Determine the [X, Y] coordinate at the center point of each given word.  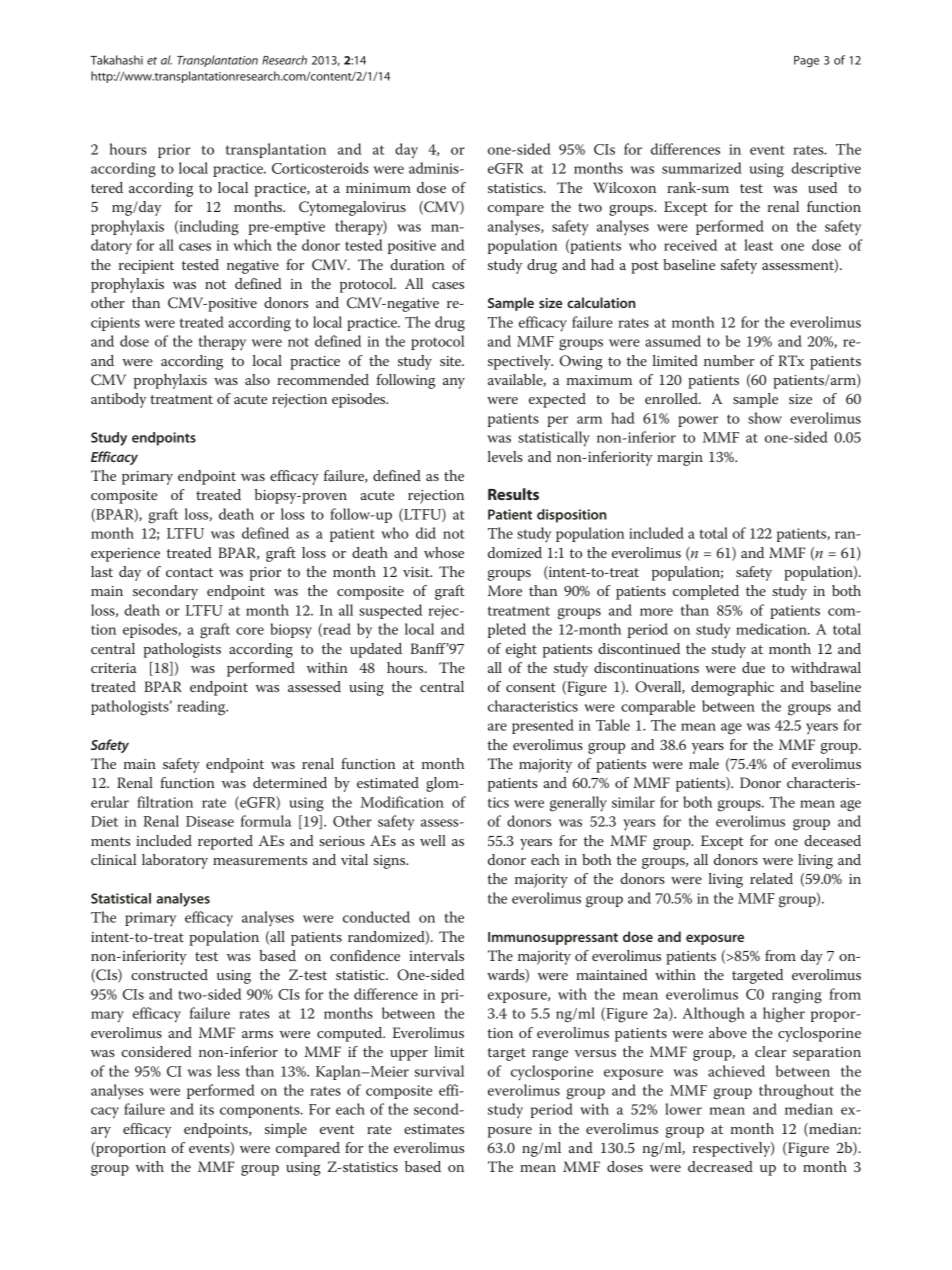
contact [189, 572]
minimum [378, 188]
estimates [434, 1129]
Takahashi [116, 60]
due [753, 667]
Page [806, 61]
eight [521, 650]
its [206, 1109]
